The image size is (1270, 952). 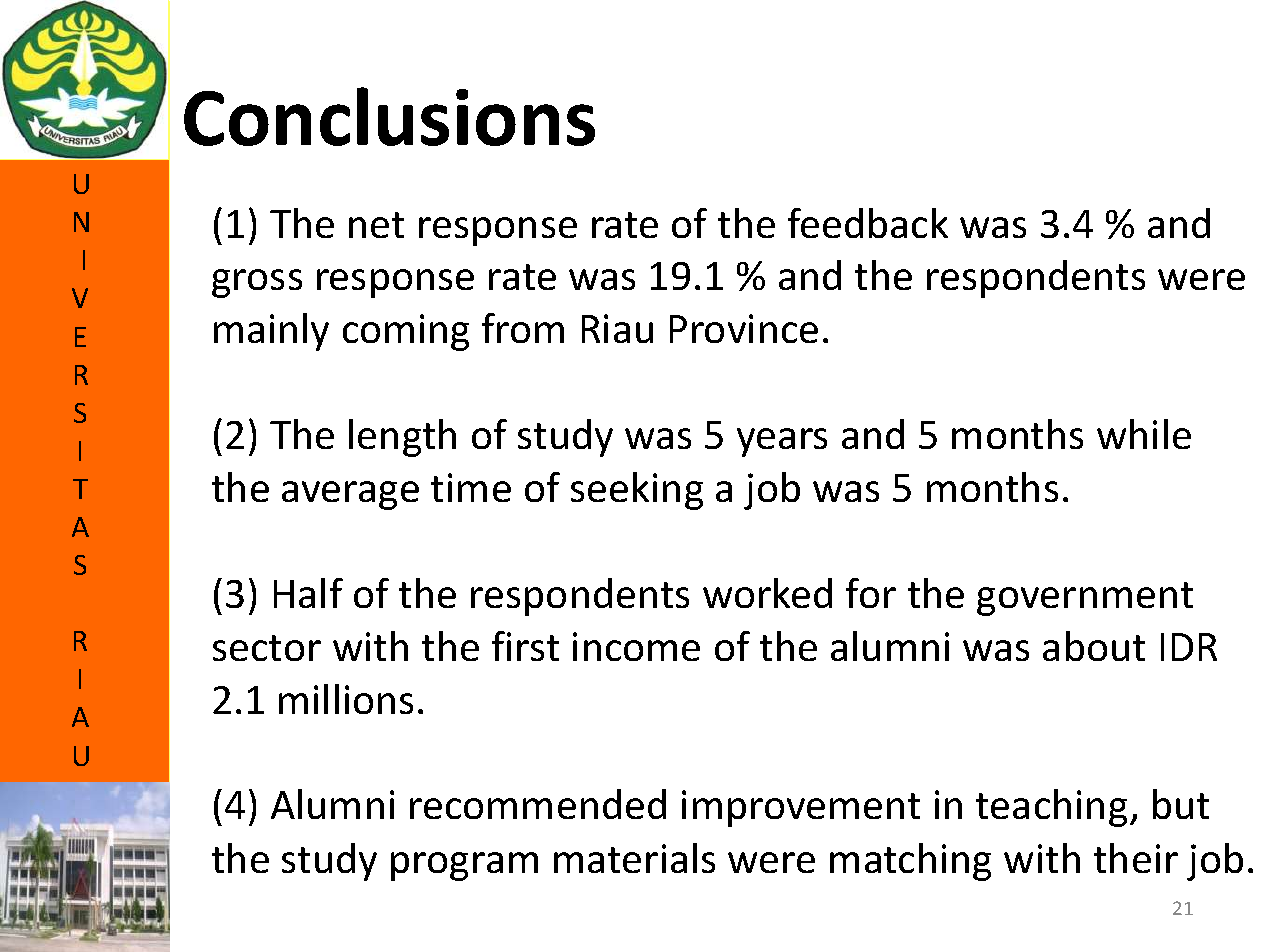 I want to click on seeking, so click(x=637, y=491).
